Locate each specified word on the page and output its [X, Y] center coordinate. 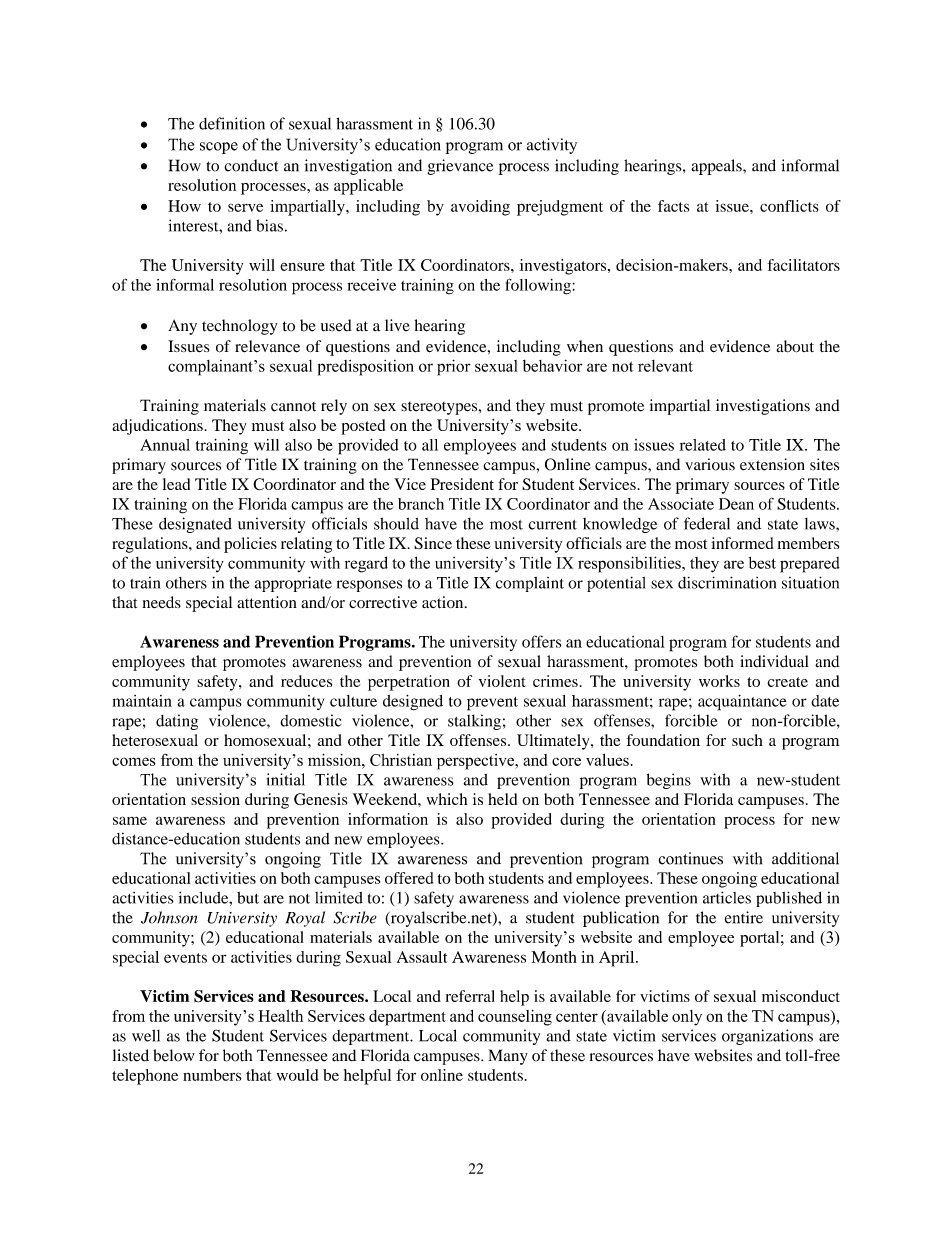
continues [690, 858]
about [795, 346]
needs [161, 602]
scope [219, 148]
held [502, 799]
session [215, 799]
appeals [717, 167]
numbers [212, 1075]
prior [454, 367]
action [444, 602]
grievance [460, 167]
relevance [267, 346]
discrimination [727, 582]
